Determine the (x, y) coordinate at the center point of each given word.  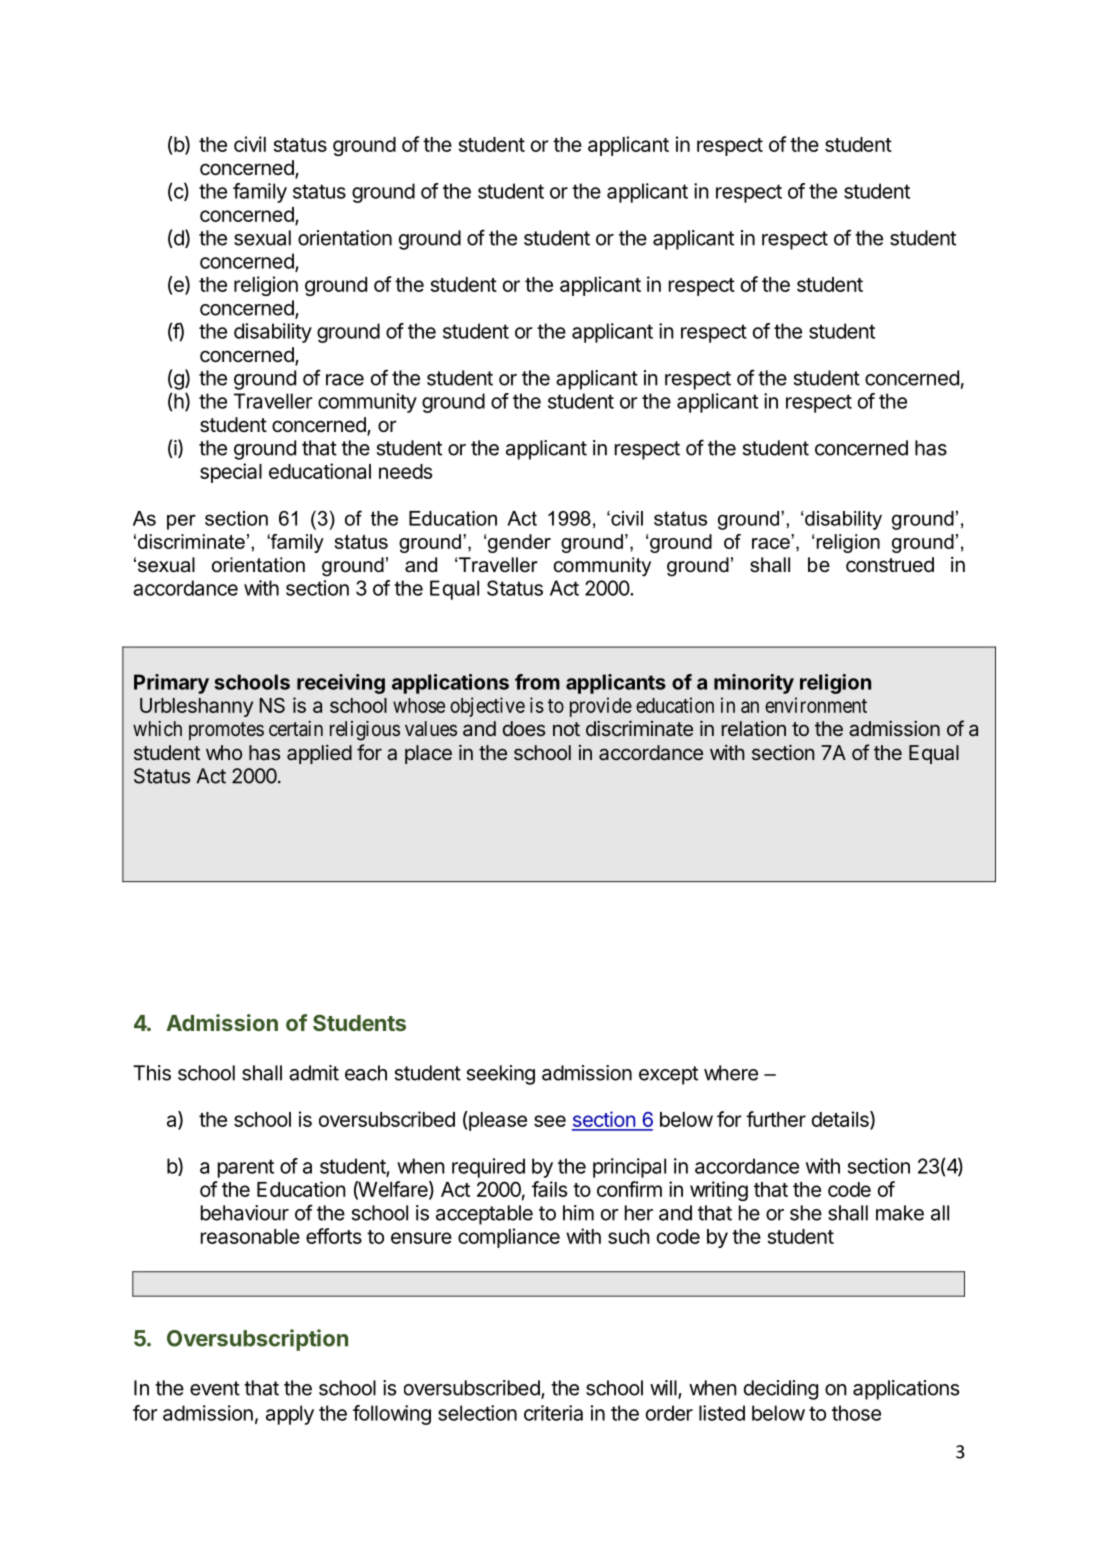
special (231, 473)
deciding (781, 1390)
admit (314, 1073)
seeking (501, 1075)
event (215, 1388)
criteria (553, 1413)
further (776, 1119)
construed (890, 565)
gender (519, 543)
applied (319, 754)
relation (754, 729)
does (524, 728)
